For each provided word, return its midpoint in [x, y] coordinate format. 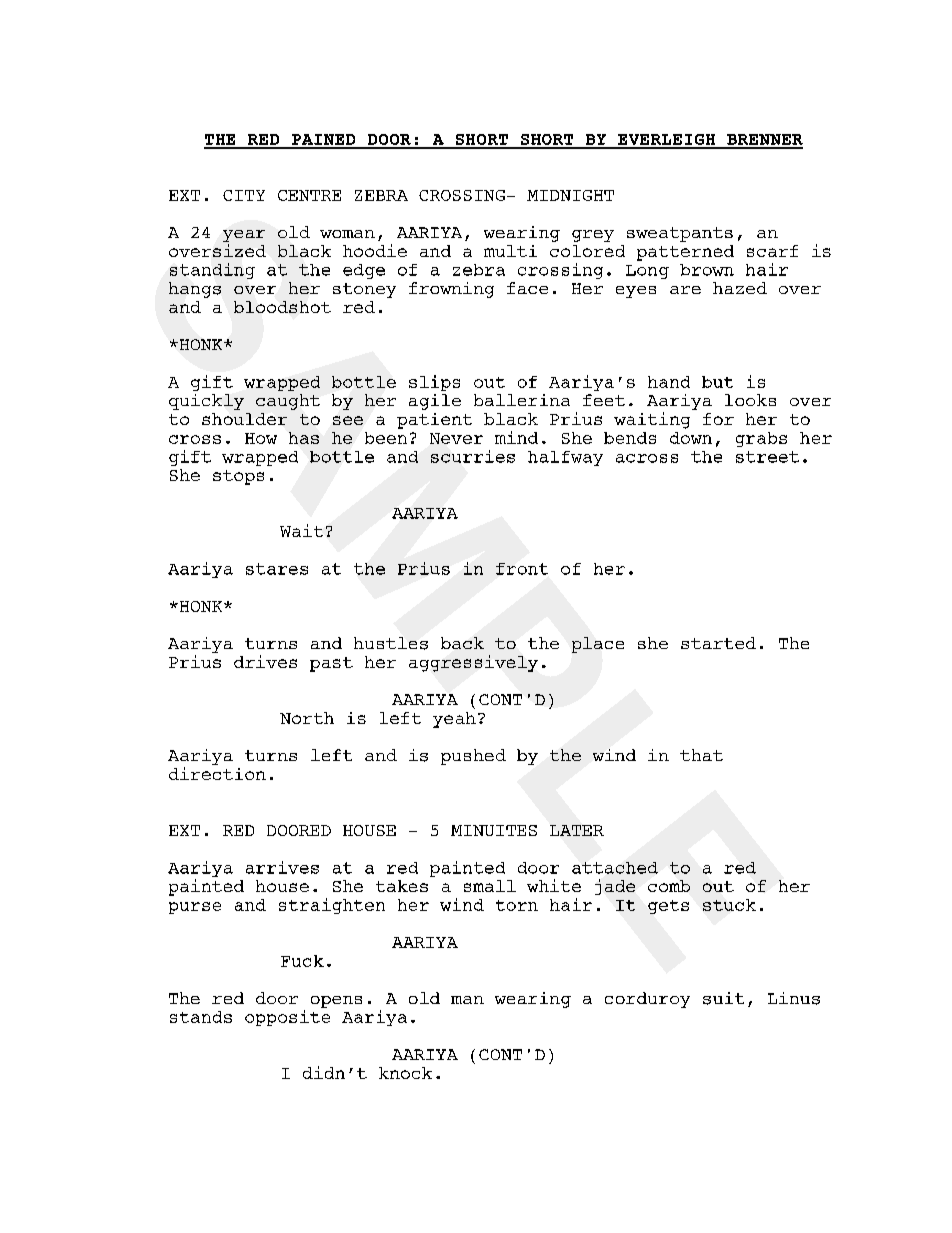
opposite [287, 1018]
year [244, 236]
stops [238, 477]
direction [217, 773]
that [701, 755]
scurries [473, 456]
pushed [473, 757]
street [767, 457]
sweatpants [680, 234]
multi [510, 251]
